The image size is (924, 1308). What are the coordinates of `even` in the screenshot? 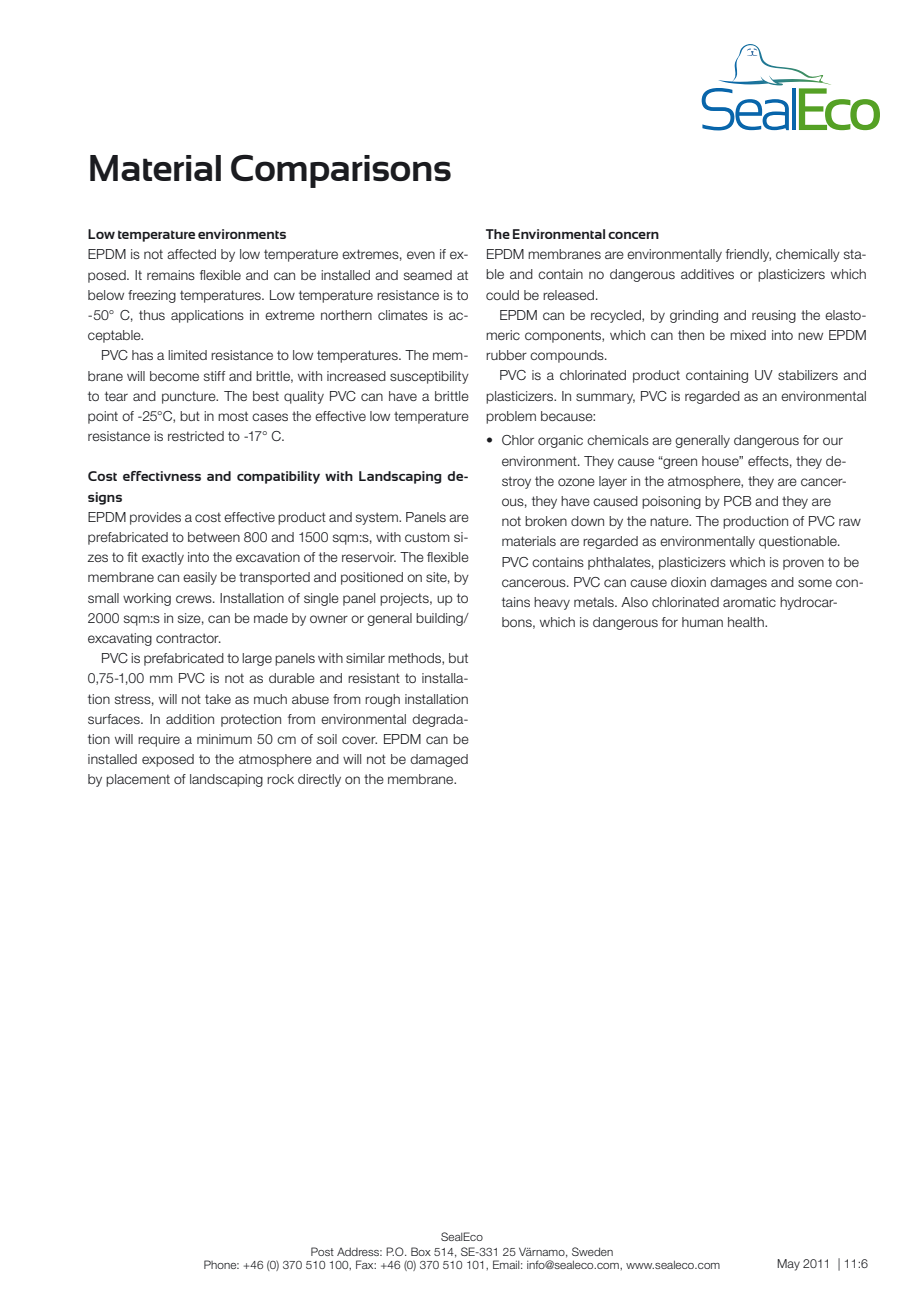 It's located at (421, 255).
